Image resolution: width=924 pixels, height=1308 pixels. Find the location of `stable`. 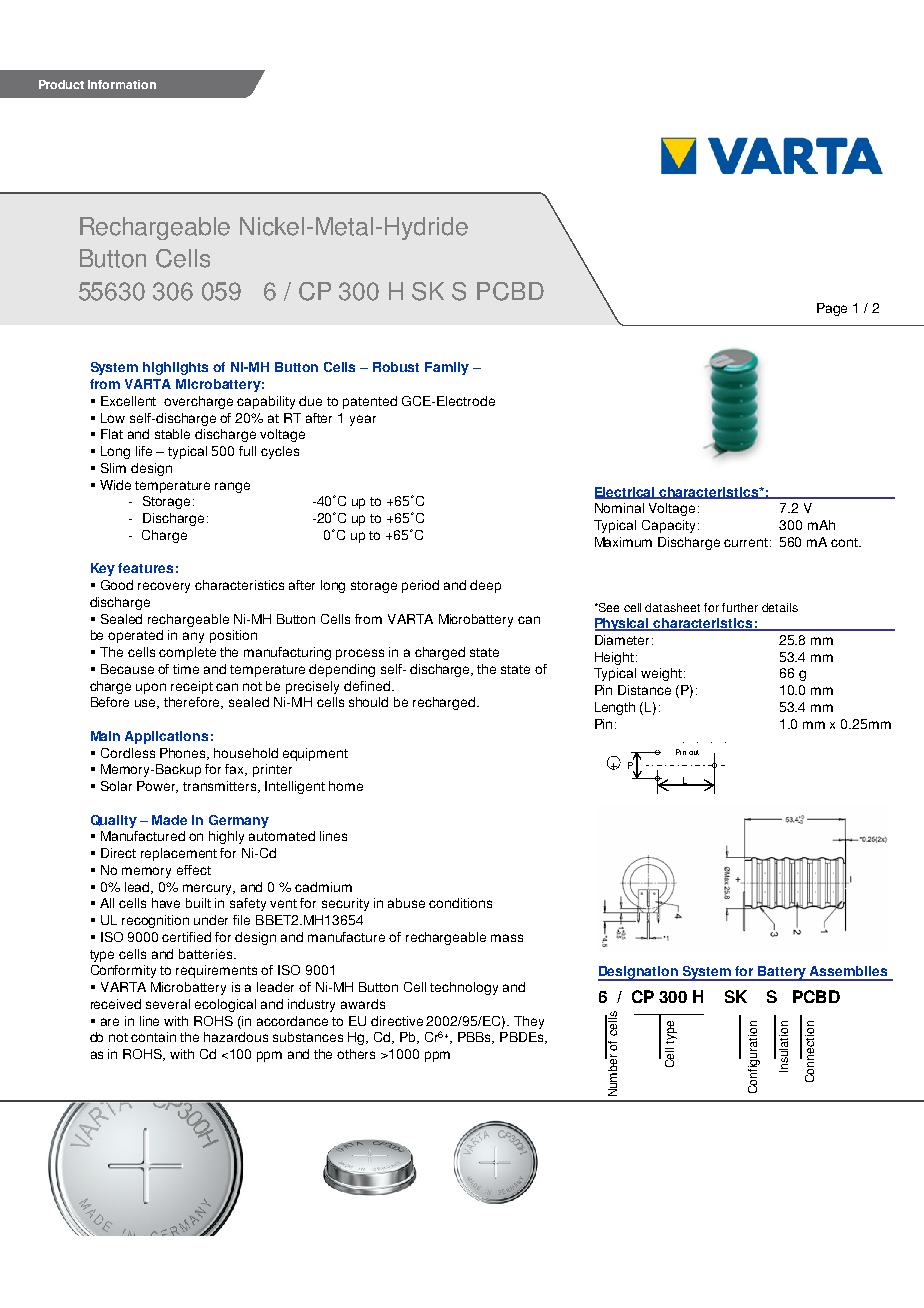

stable is located at coordinates (172, 434).
